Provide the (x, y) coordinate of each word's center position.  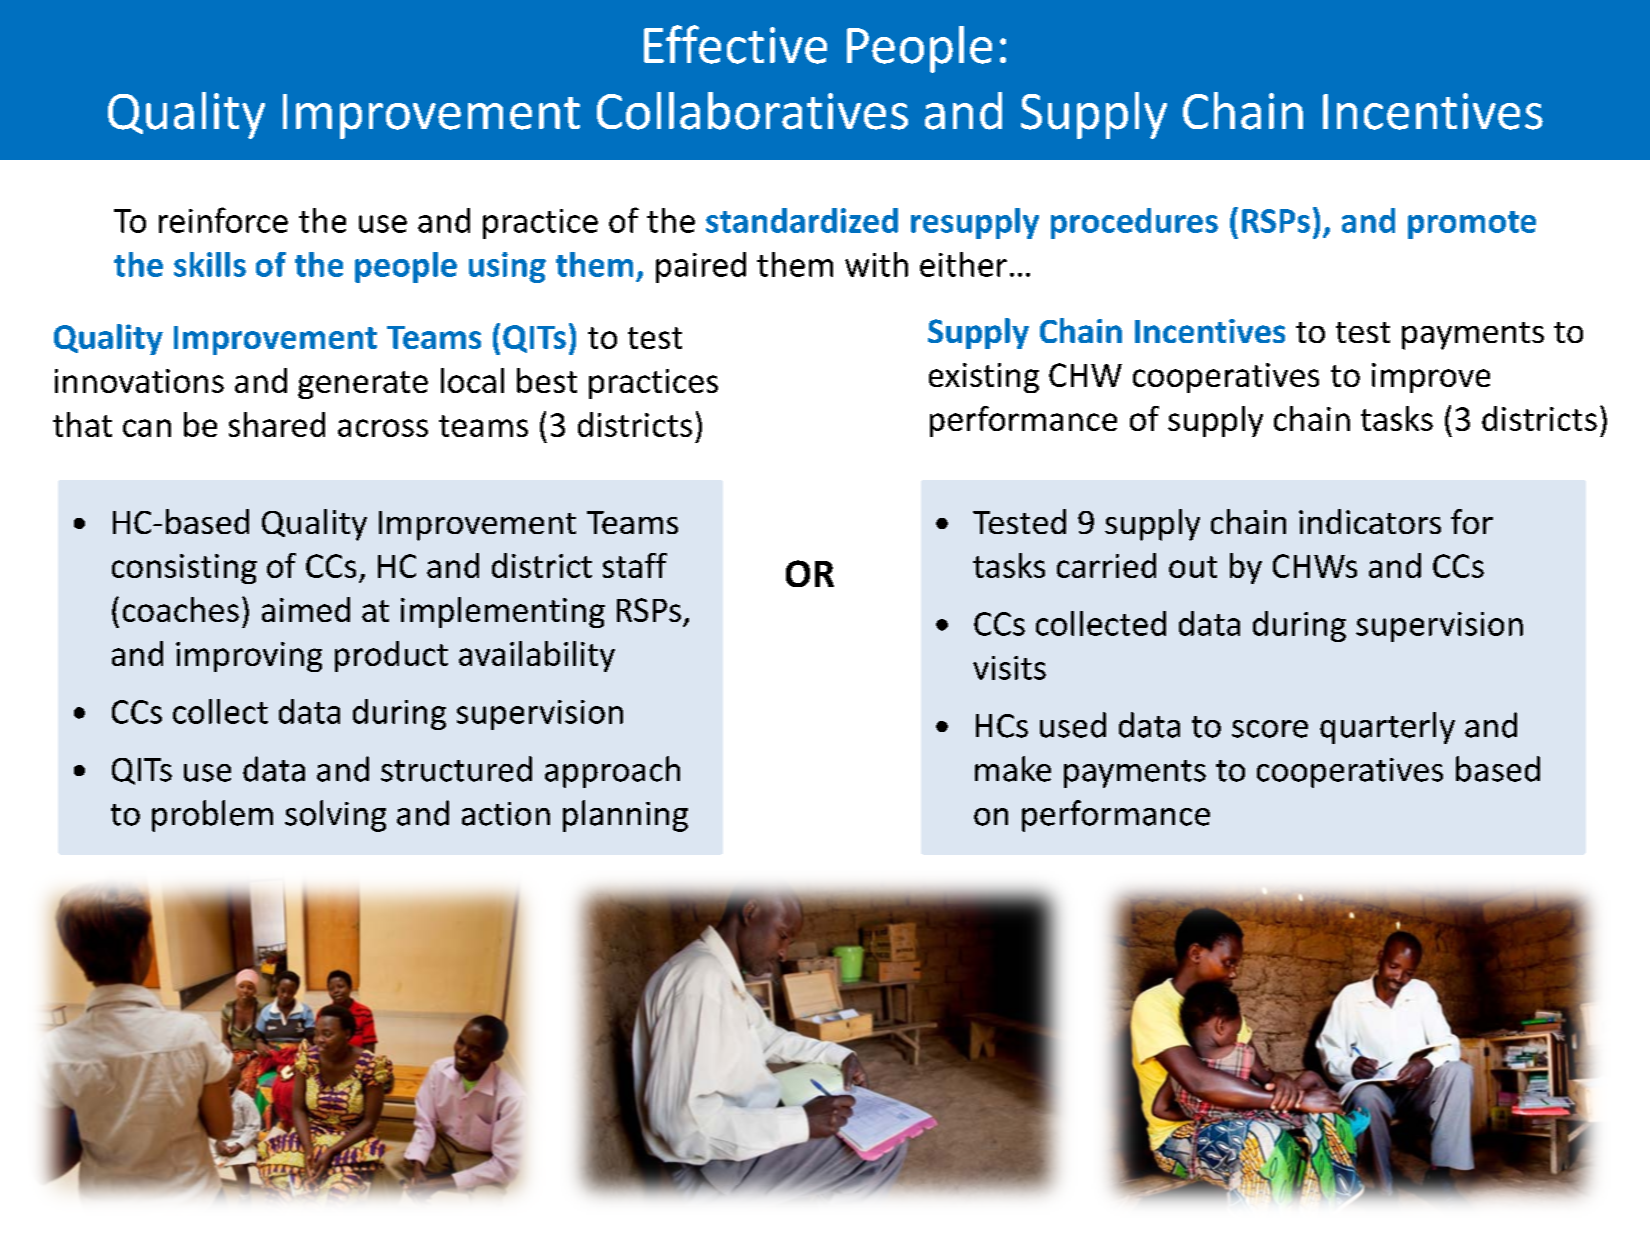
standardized (802, 220)
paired (701, 267)
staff (635, 565)
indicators (1370, 521)
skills (210, 264)
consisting (184, 569)
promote (1472, 225)
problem (212, 816)
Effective (735, 44)
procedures (1134, 223)
